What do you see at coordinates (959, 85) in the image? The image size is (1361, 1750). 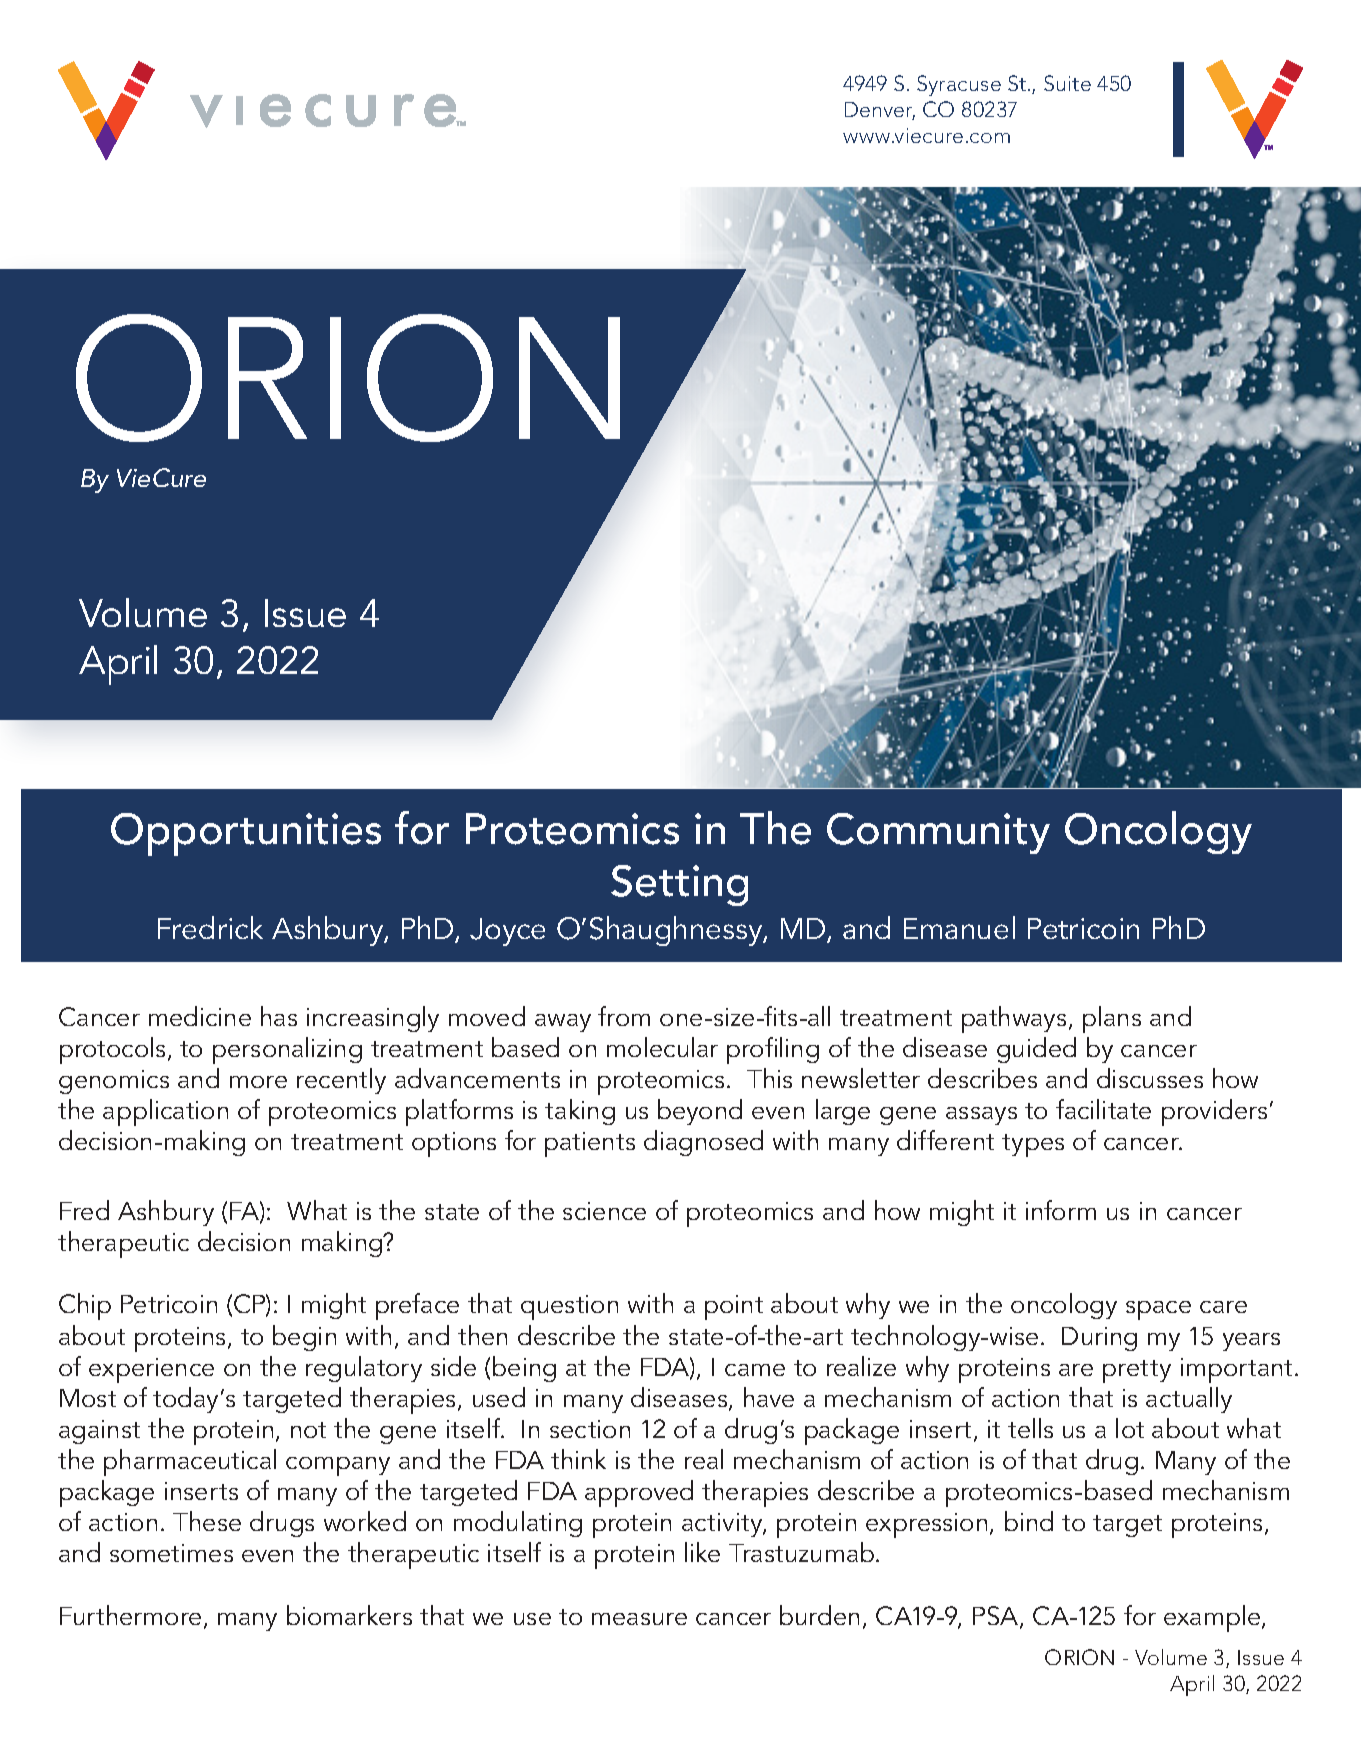 I see `Syracuse` at bounding box center [959, 85].
